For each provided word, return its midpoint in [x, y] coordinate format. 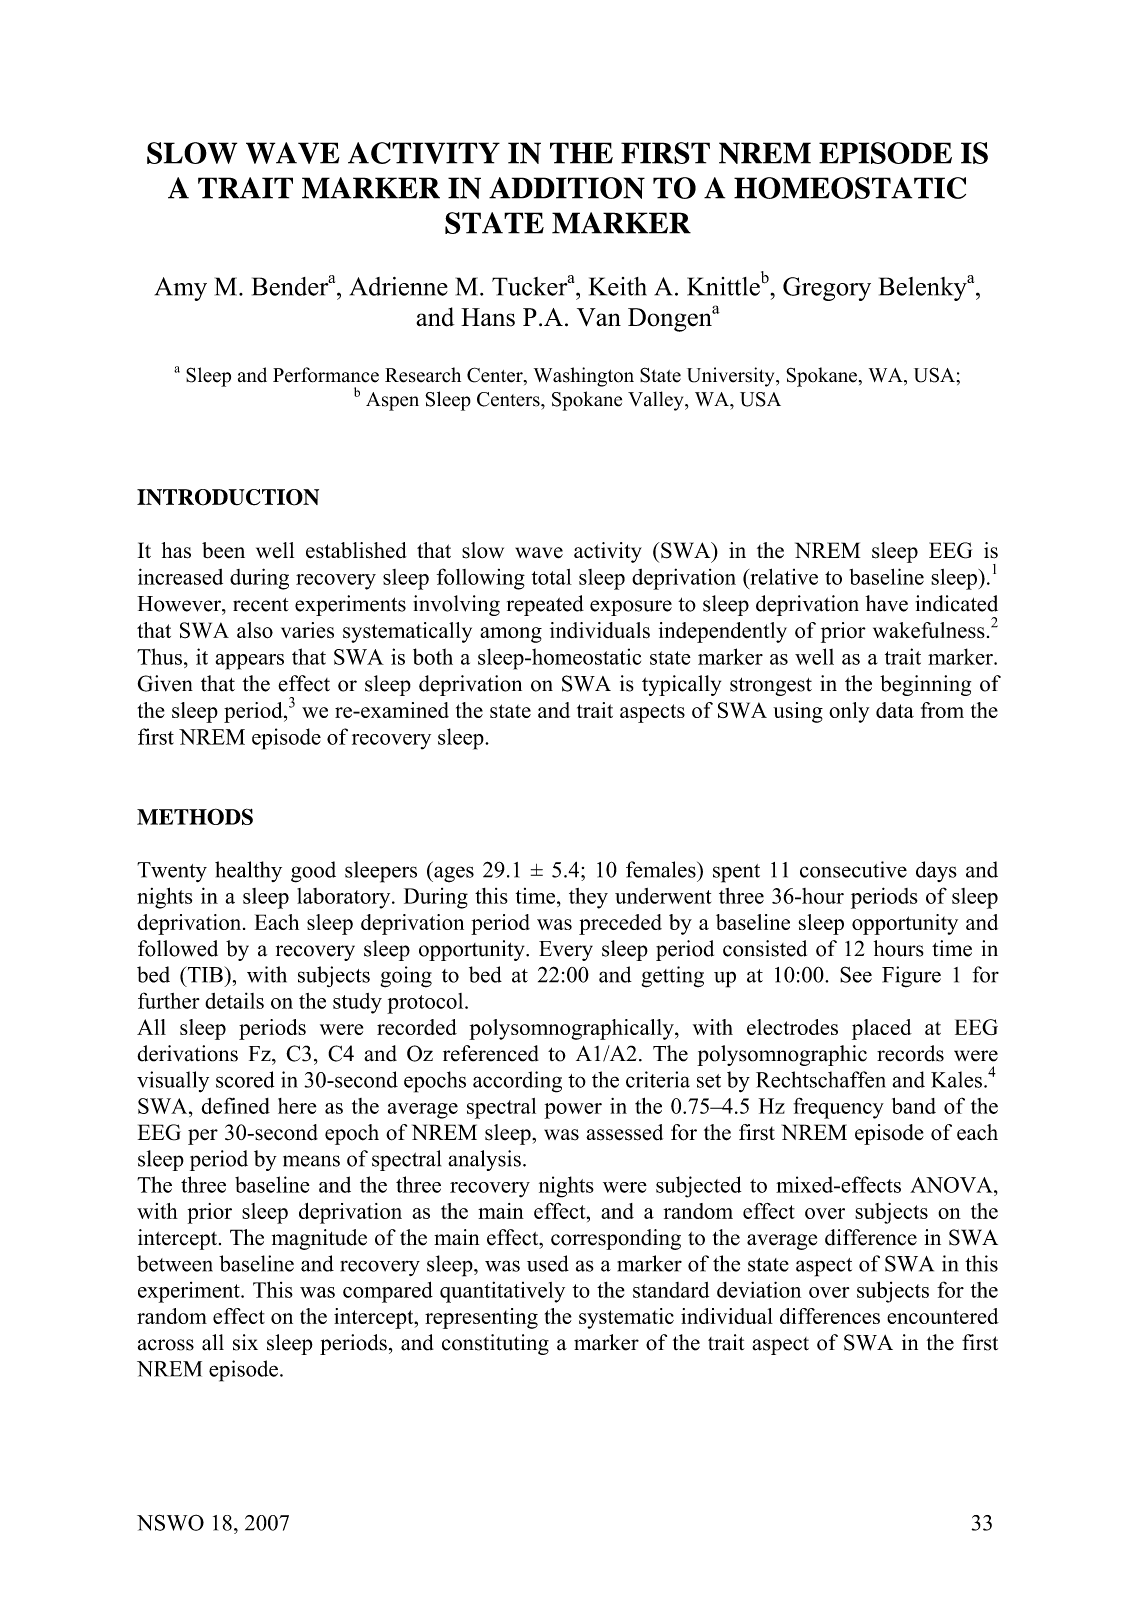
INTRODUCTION [228, 497]
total [552, 577]
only [849, 712]
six [245, 1342]
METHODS [195, 816]
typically [681, 685]
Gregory [827, 289]
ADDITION [567, 188]
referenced [491, 1053]
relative [783, 576]
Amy [181, 289]
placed [882, 1029]
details [234, 1000]
